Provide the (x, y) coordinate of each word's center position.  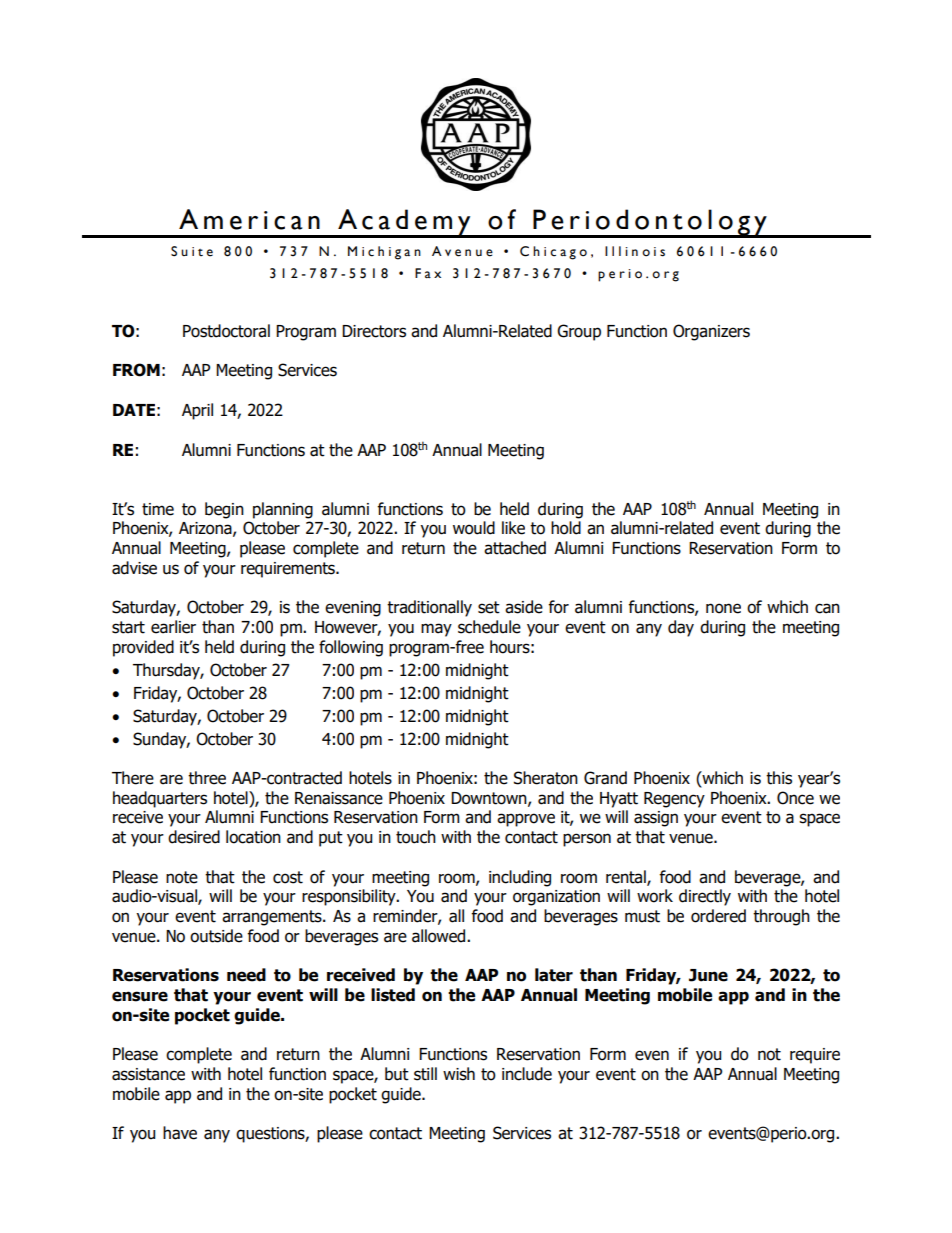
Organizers (711, 332)
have (180, 1133)
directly (705, 897)
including (520, 878)
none (723, 608)
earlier (173, 627)
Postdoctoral (226, 331)
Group (579, 332)
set (489, 607)
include (527, 1074)
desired (194, 837)
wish (459, 1074)
